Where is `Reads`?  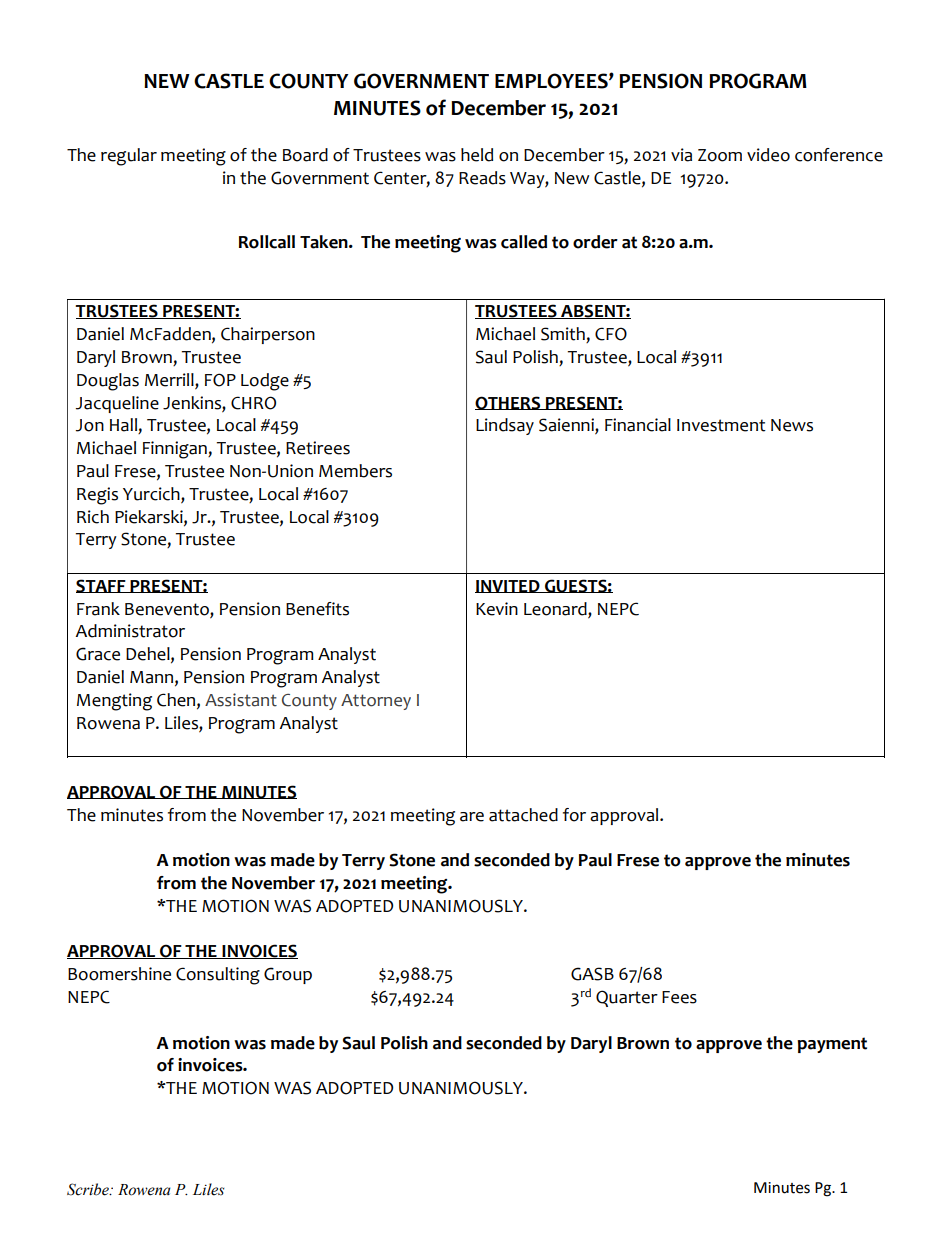 Reads is located at coordinates (482, 178).
